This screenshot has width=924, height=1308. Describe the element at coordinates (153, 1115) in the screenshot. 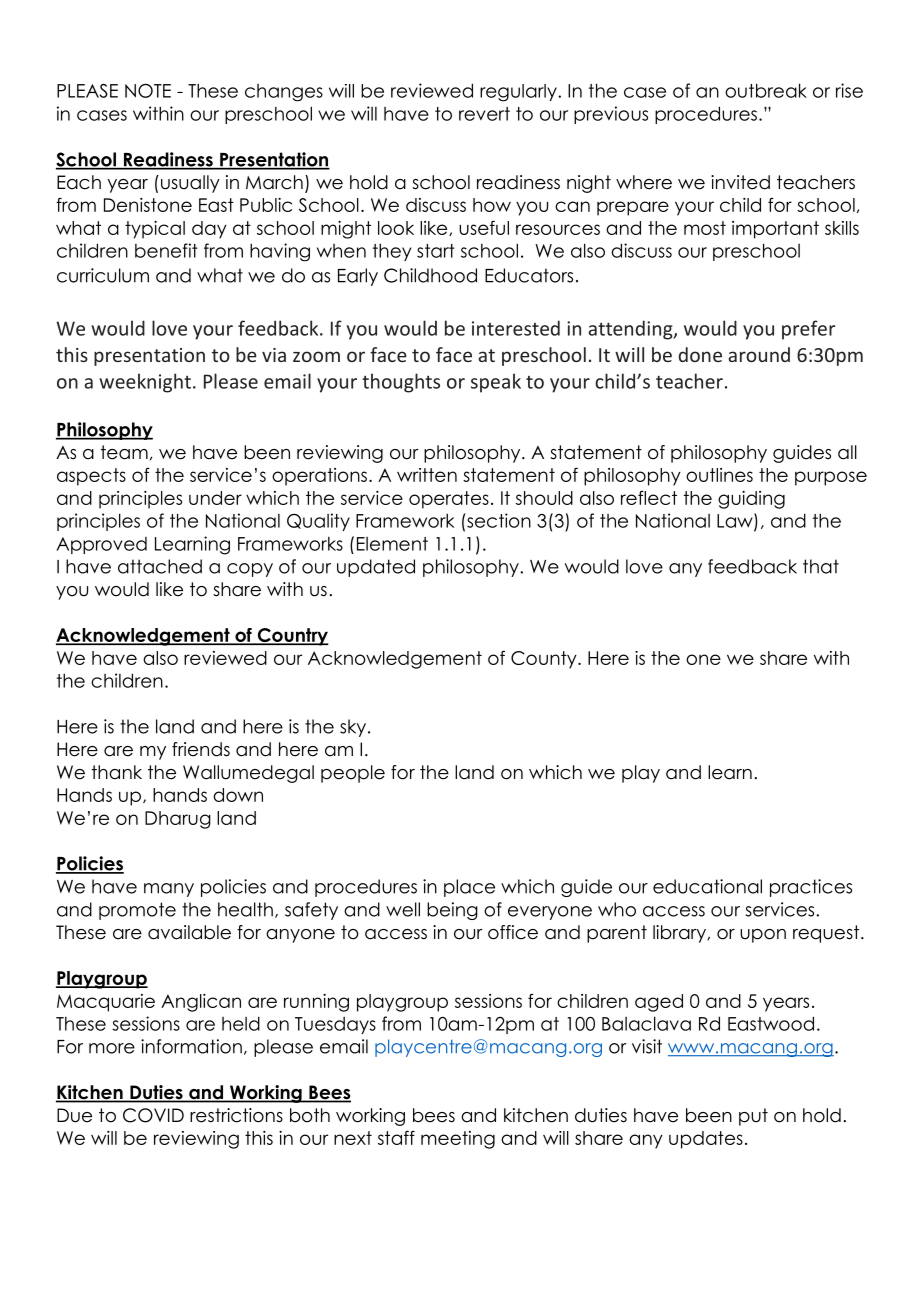

I see `COVID` at that location.
